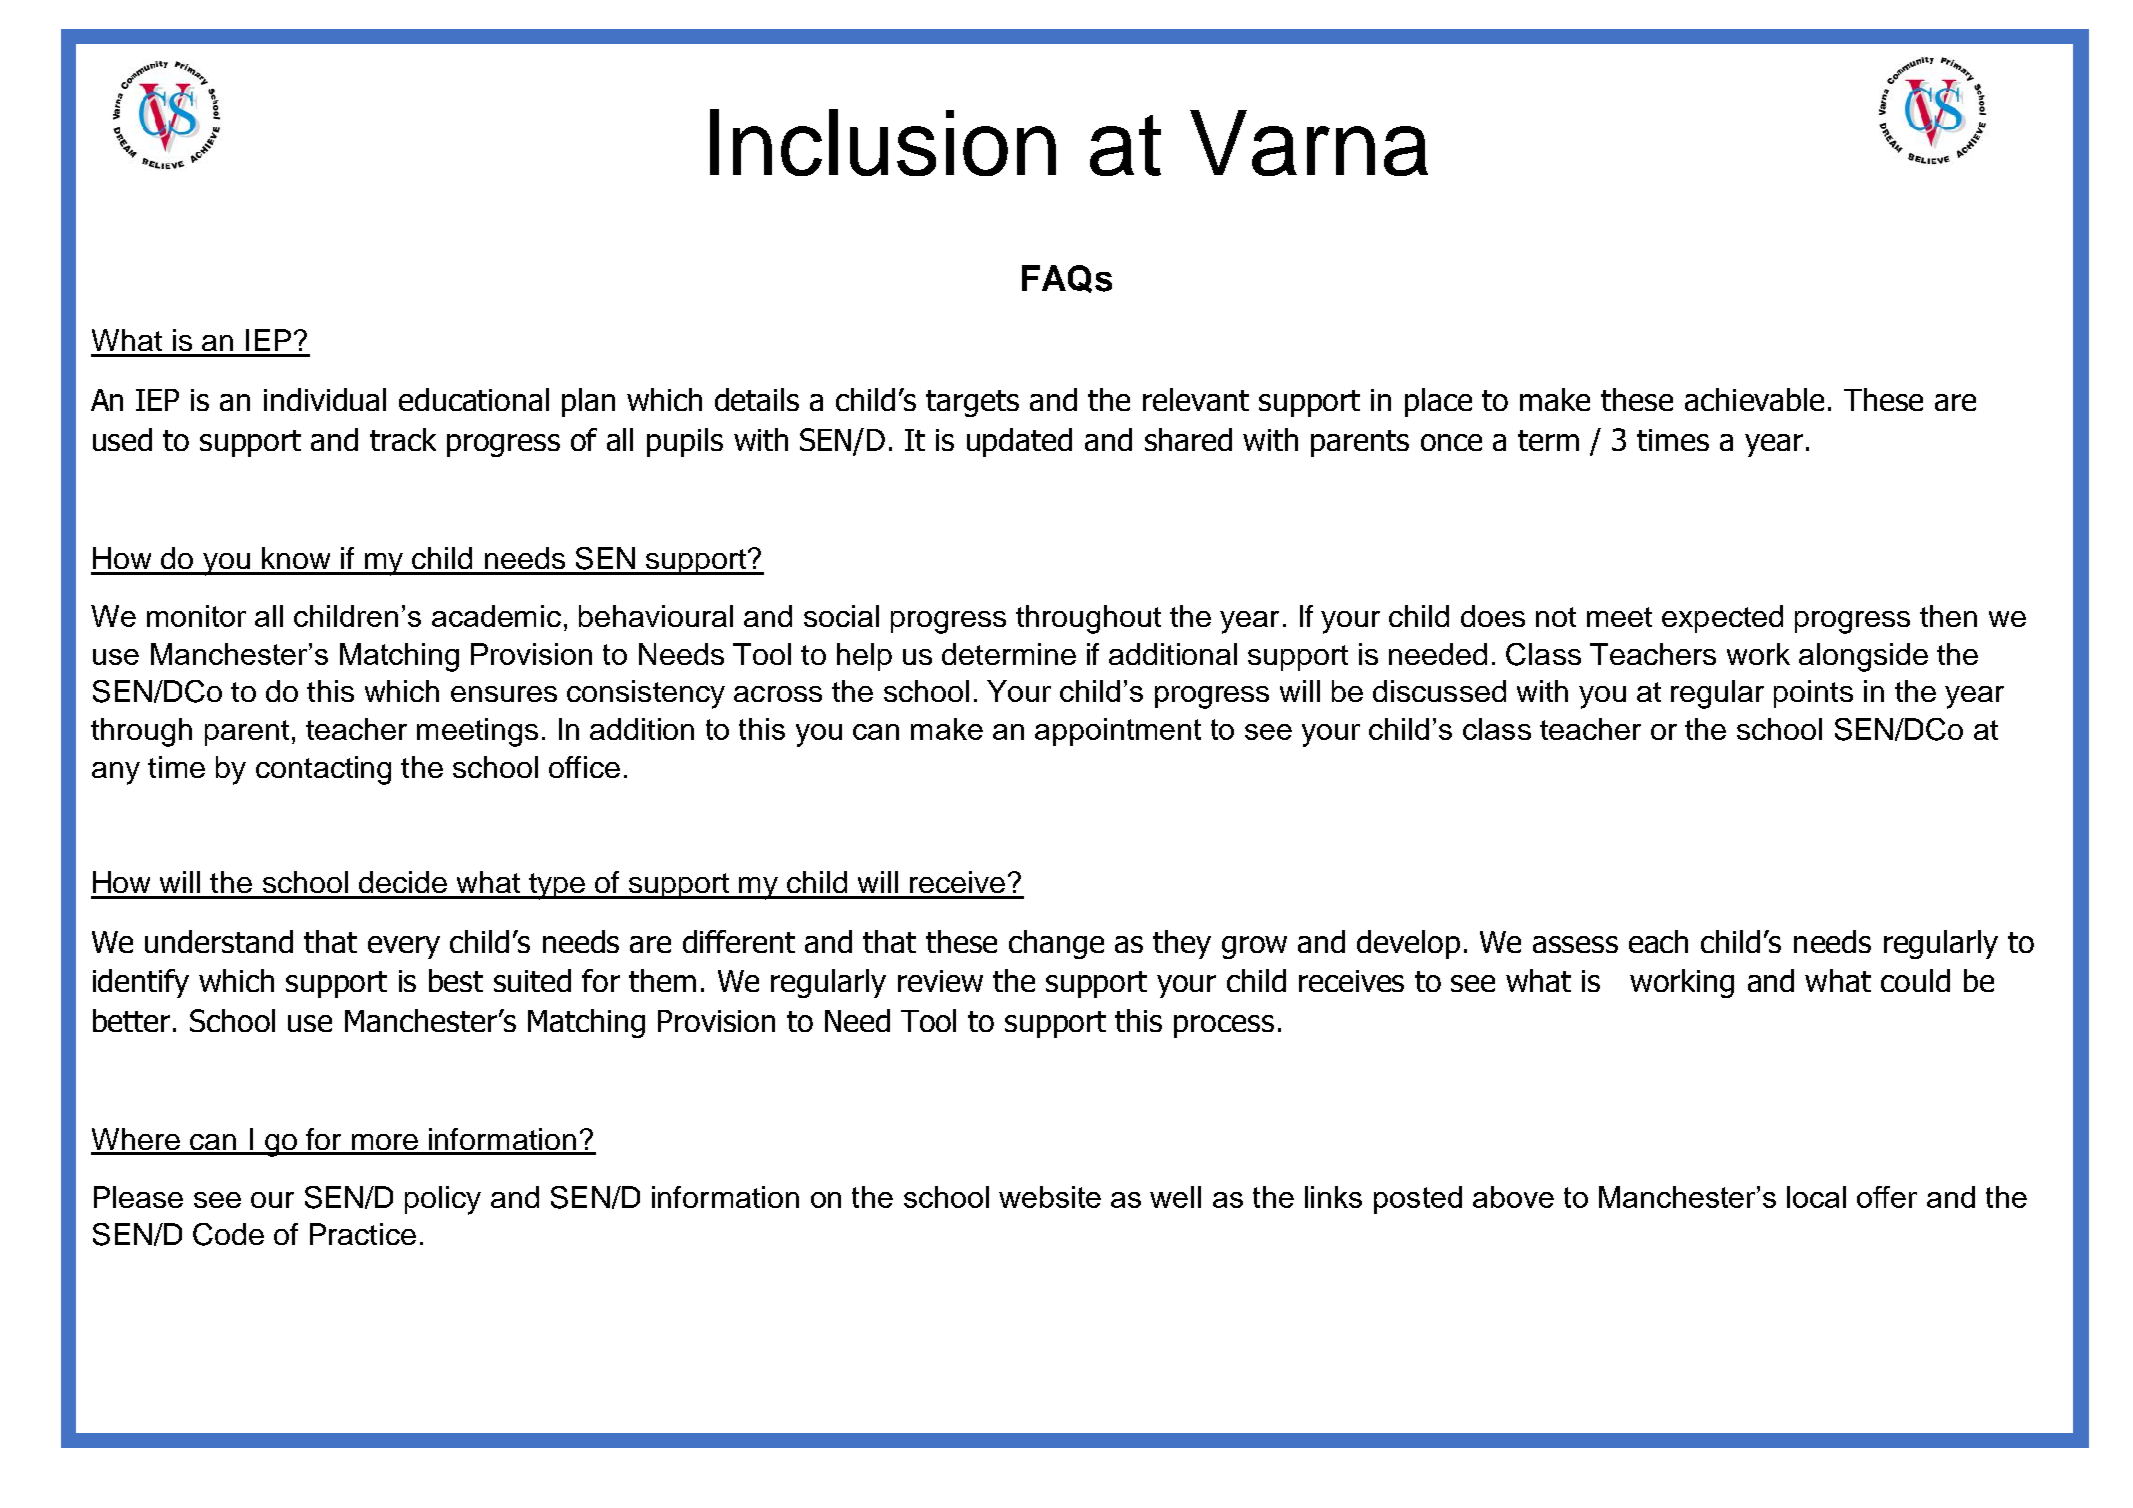 This screenshot has height=1508, width=2133. I want to click on track, so click(403, 439).
